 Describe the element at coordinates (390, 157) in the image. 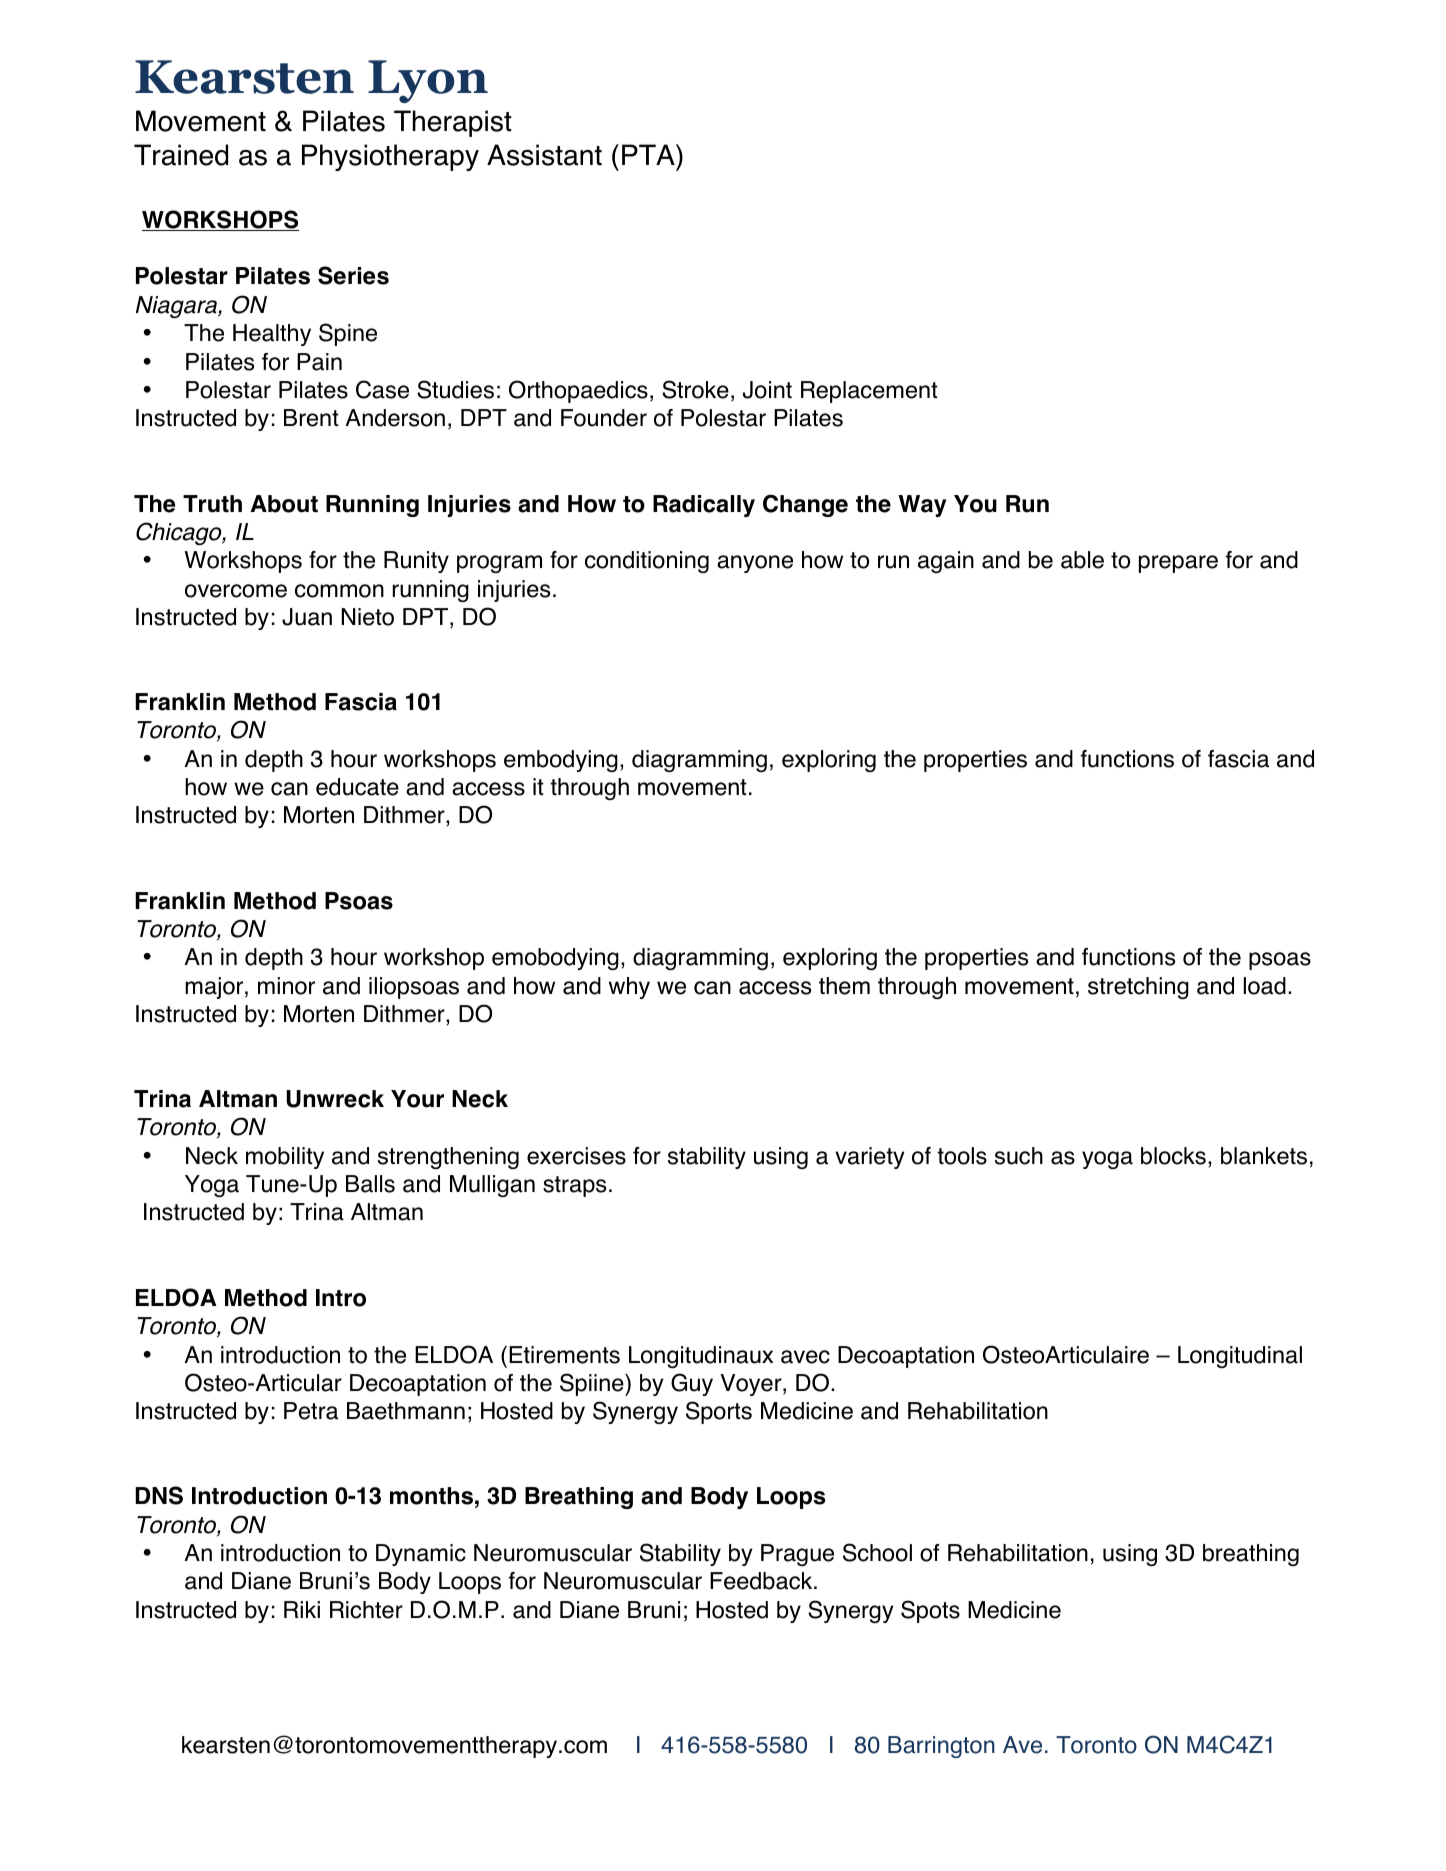

I see `Physiotherapy` at that location.
